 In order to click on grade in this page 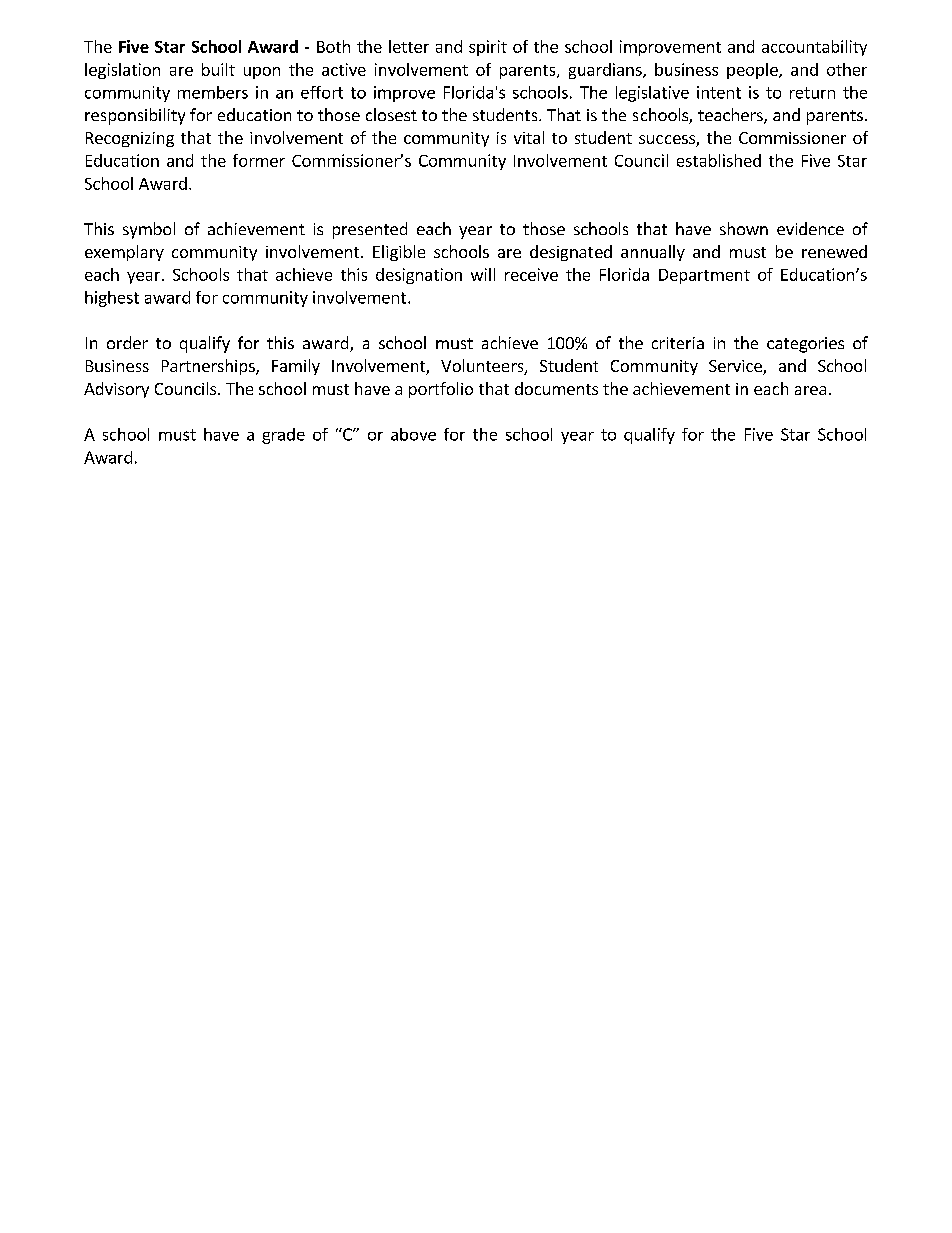, I will do `click(283, 436)`.
